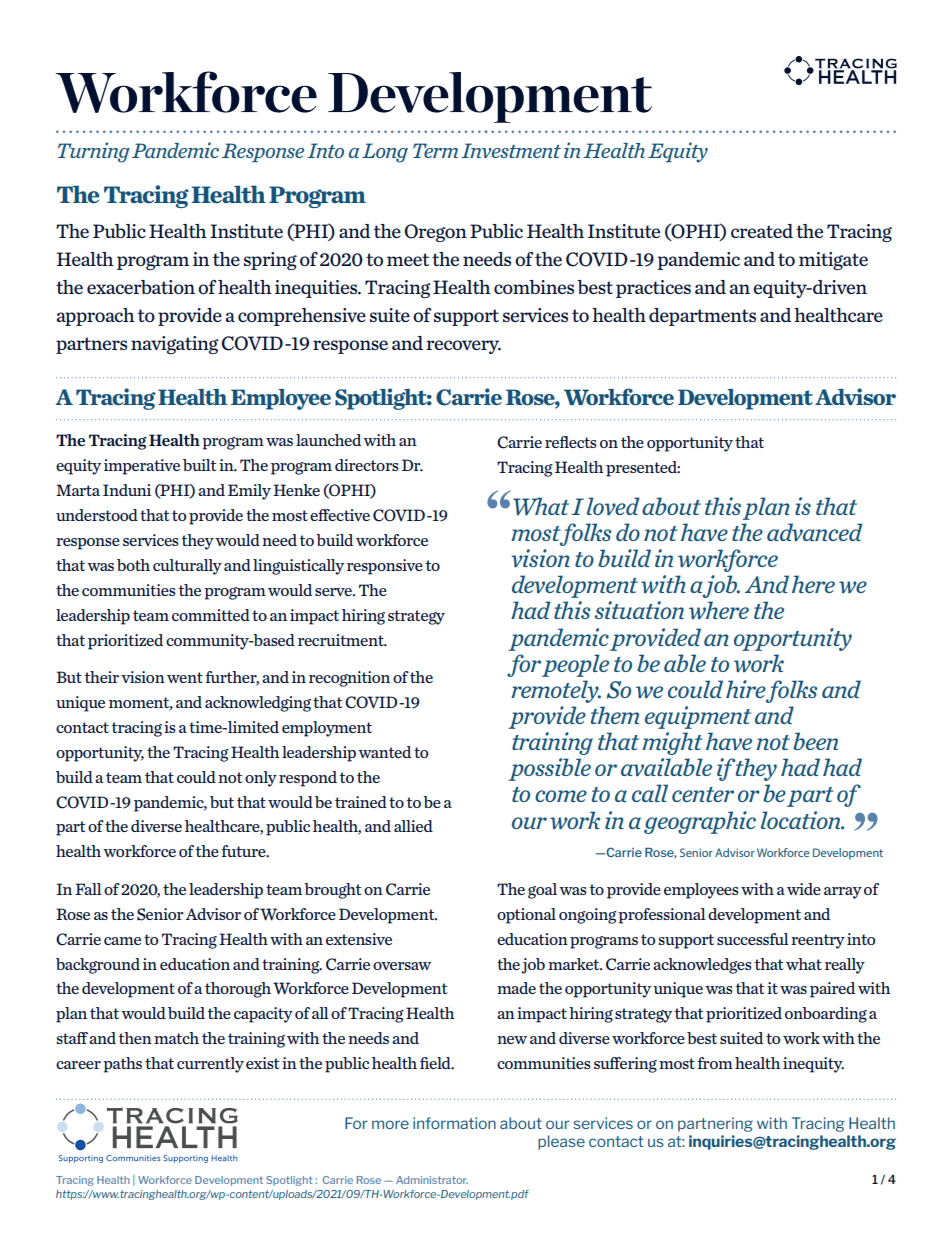 The image size is (952, 1233). Describe the element at coordinates (814, 532) in the screenshot. I see `advanced` at that location.
